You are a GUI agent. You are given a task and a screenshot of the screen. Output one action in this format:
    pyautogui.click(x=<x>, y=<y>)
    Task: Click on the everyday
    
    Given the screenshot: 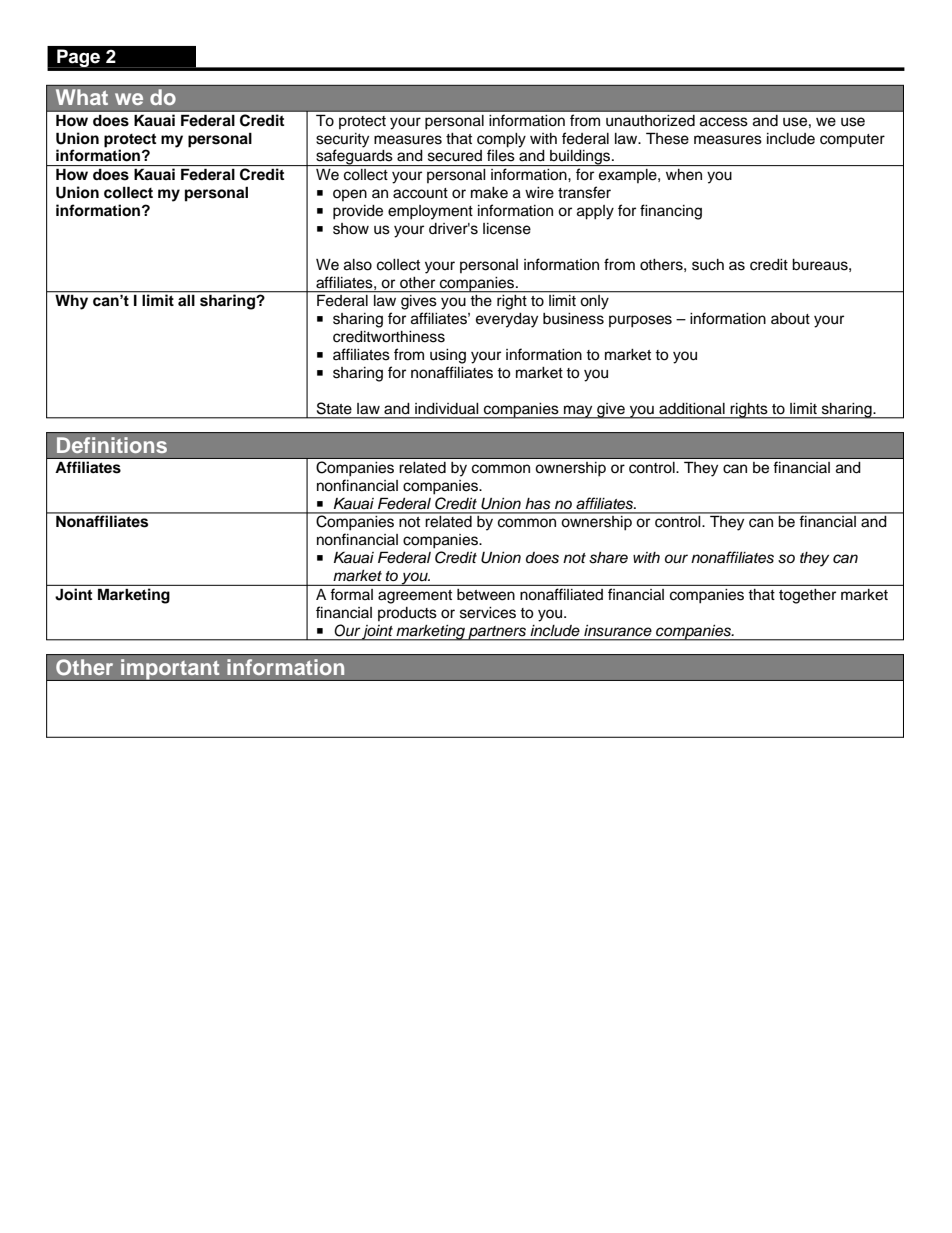 What is the action you would take?
    pyautogui.click(x=507, y=320)
